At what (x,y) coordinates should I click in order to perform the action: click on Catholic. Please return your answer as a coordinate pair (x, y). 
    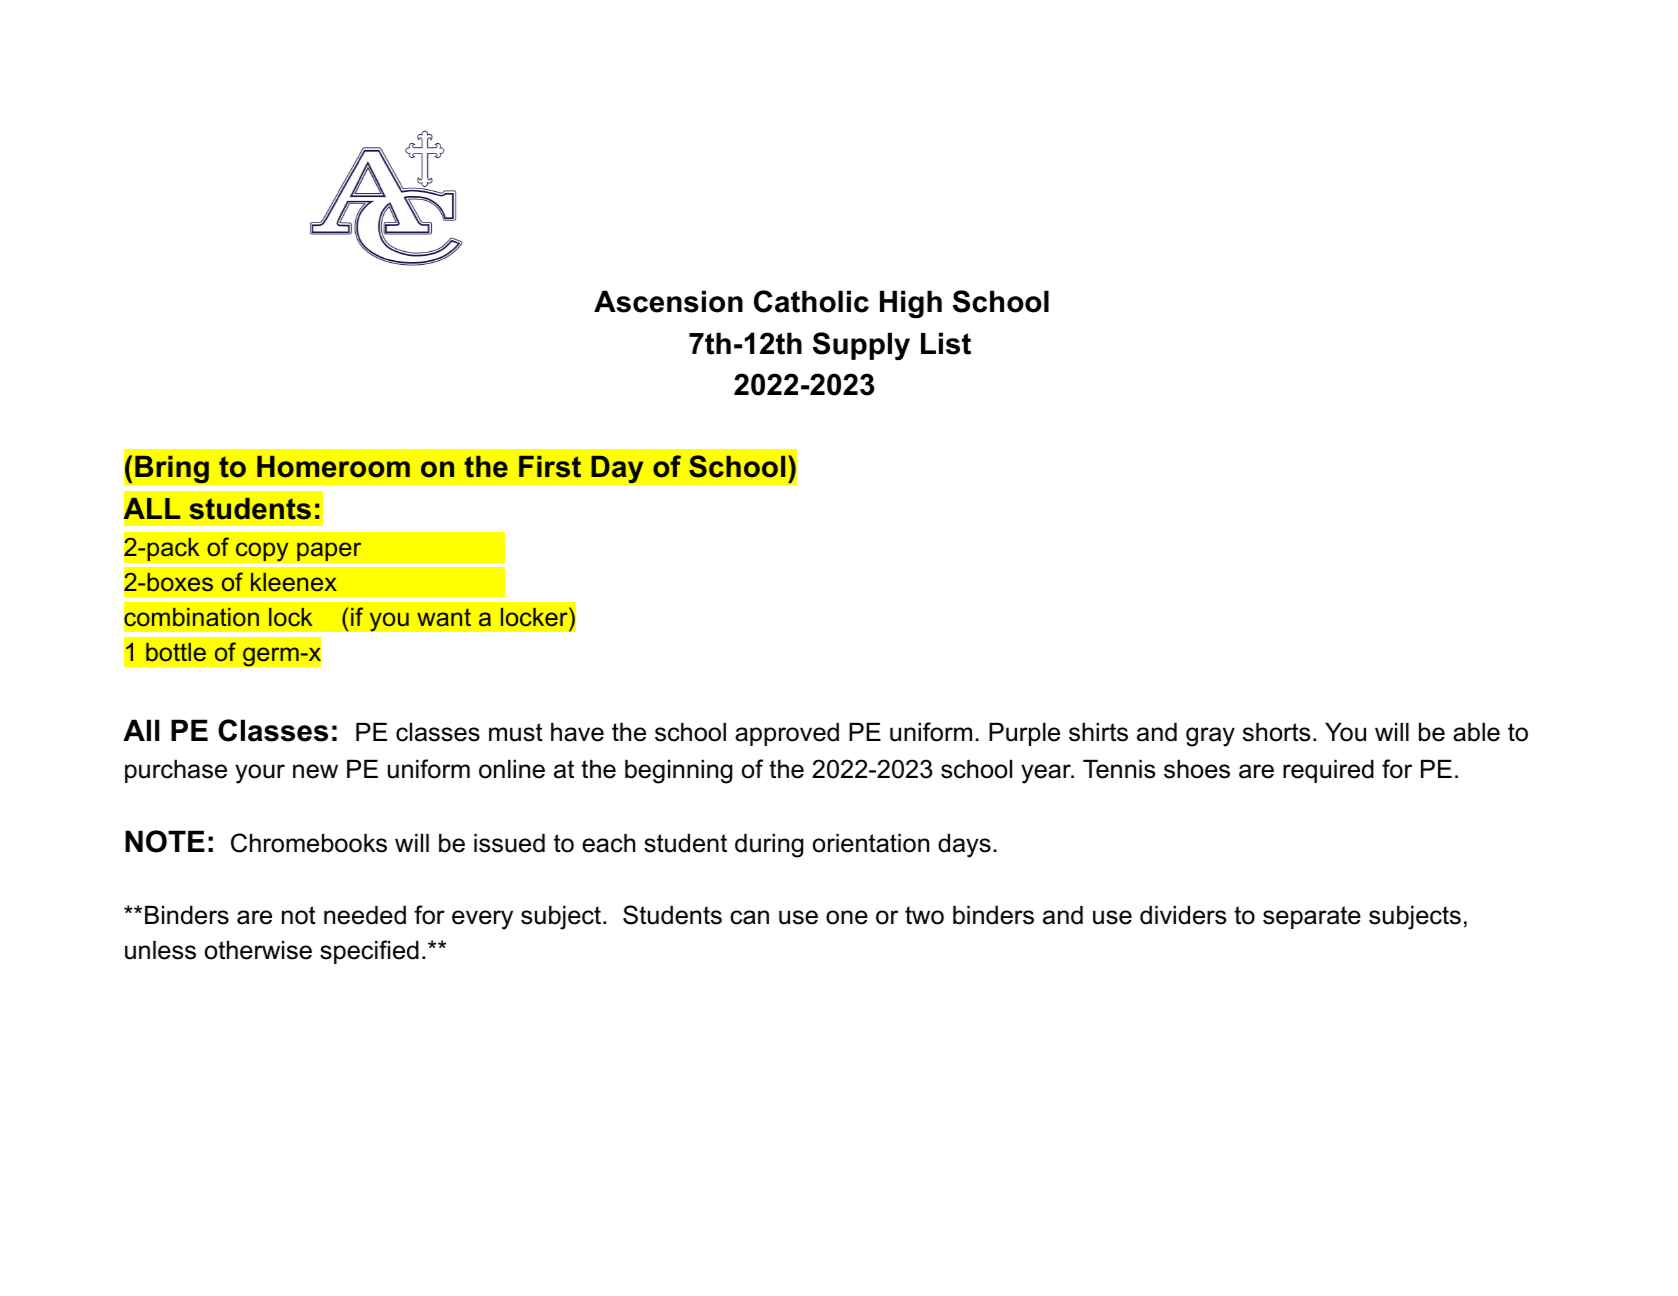
    Looking at the image, I should click on (811, 301).
